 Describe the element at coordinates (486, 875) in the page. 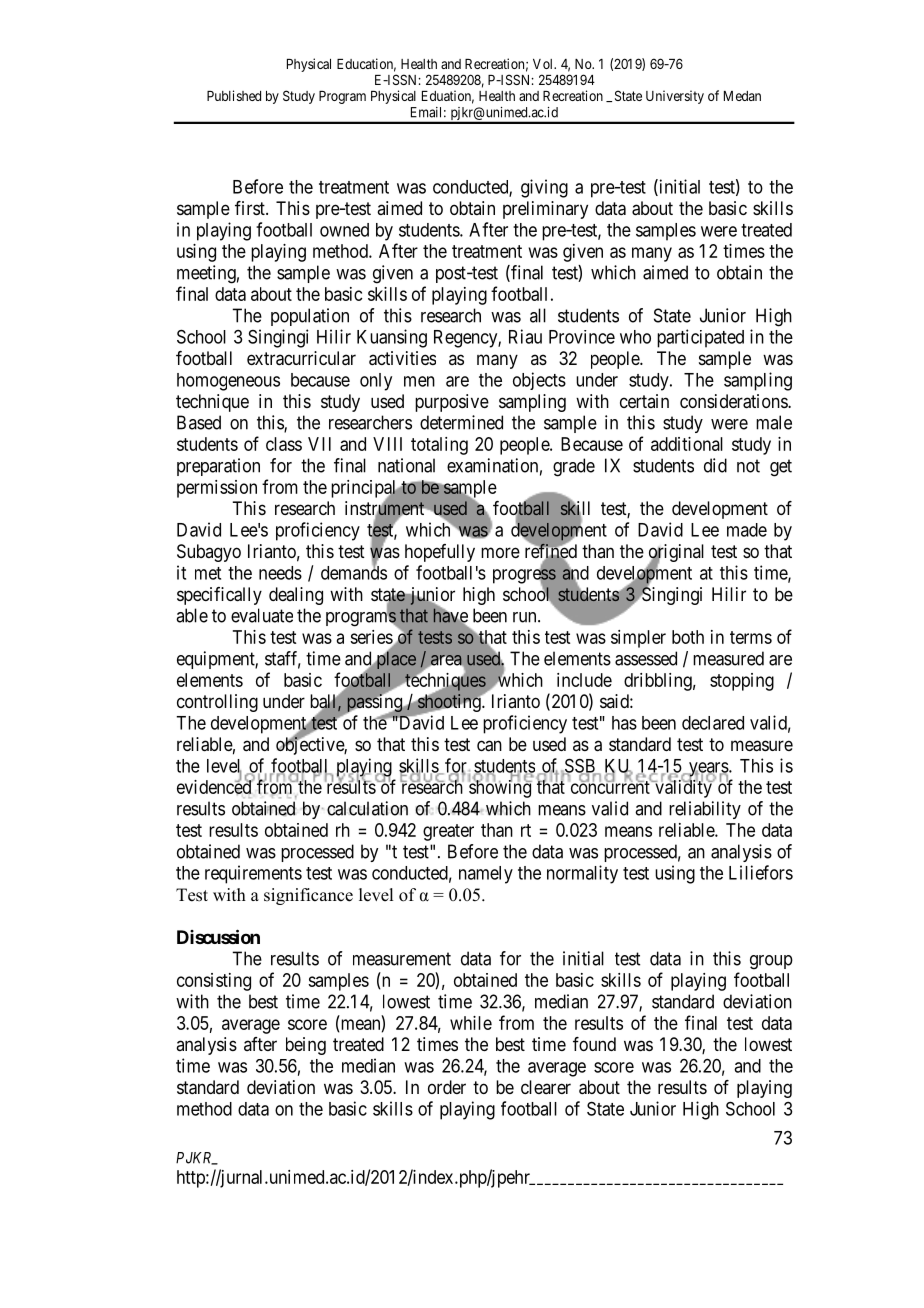

I see `namely` at that location.
